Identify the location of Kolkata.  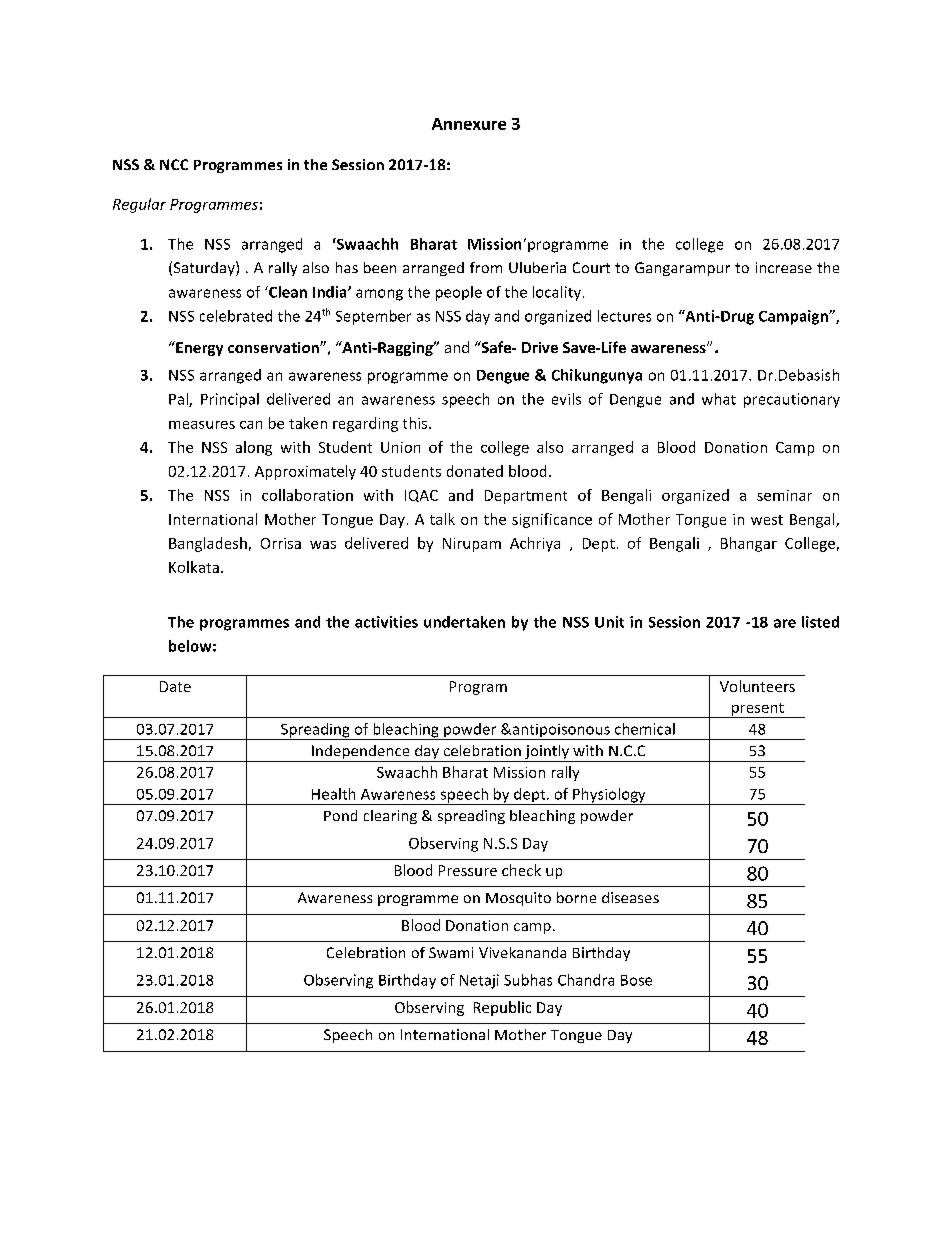
(194, 567).
